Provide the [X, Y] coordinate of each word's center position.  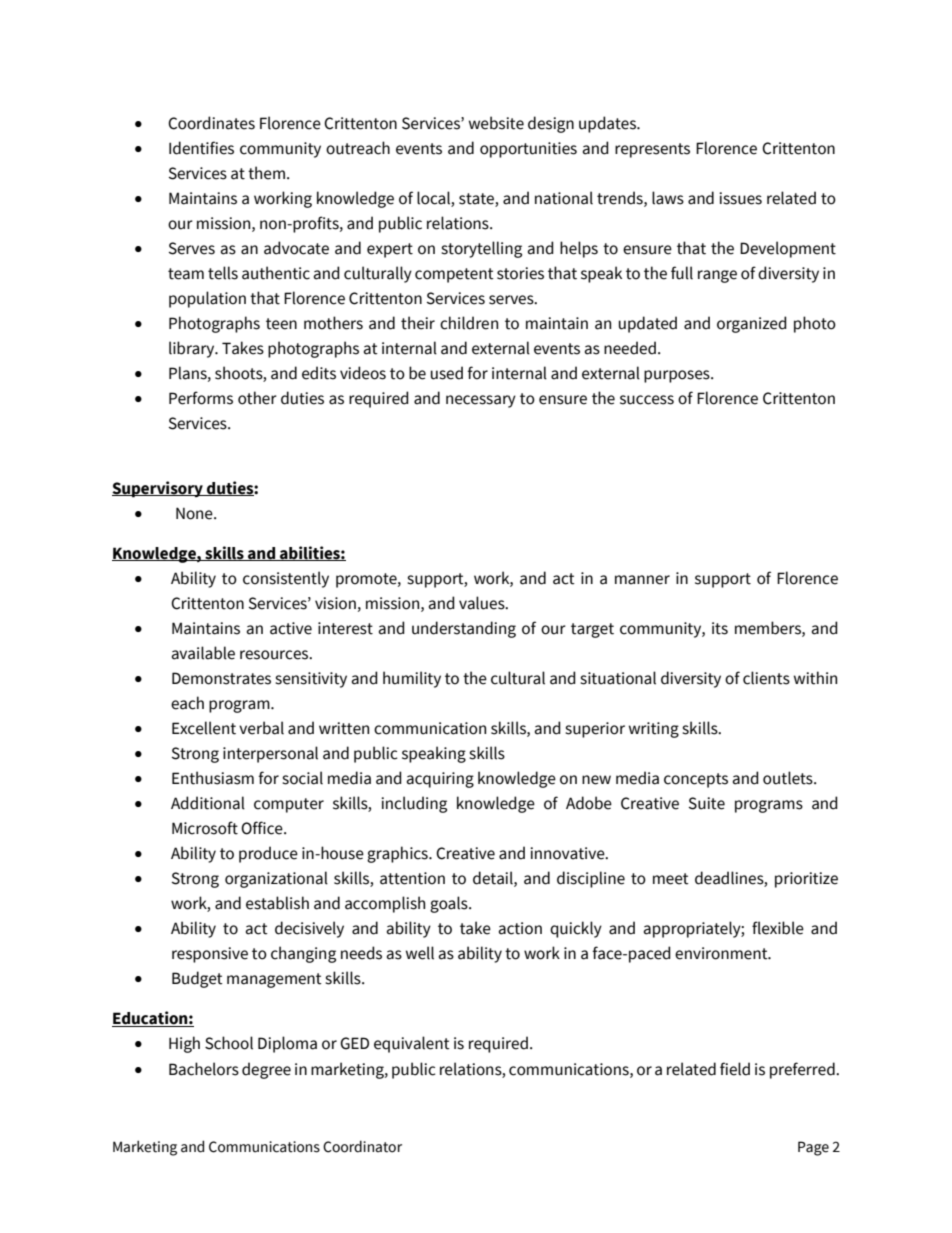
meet [671, 879]
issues [740, 198]
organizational [276, 879]
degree [266, 1070]
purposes [678, 376]
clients [766, 678]
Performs [201, 398]
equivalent [412, 1044]
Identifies [201, 148]
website [496, 123]
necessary [481, 401]
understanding [464, 629]
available [203, 653]
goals [450, 904]
